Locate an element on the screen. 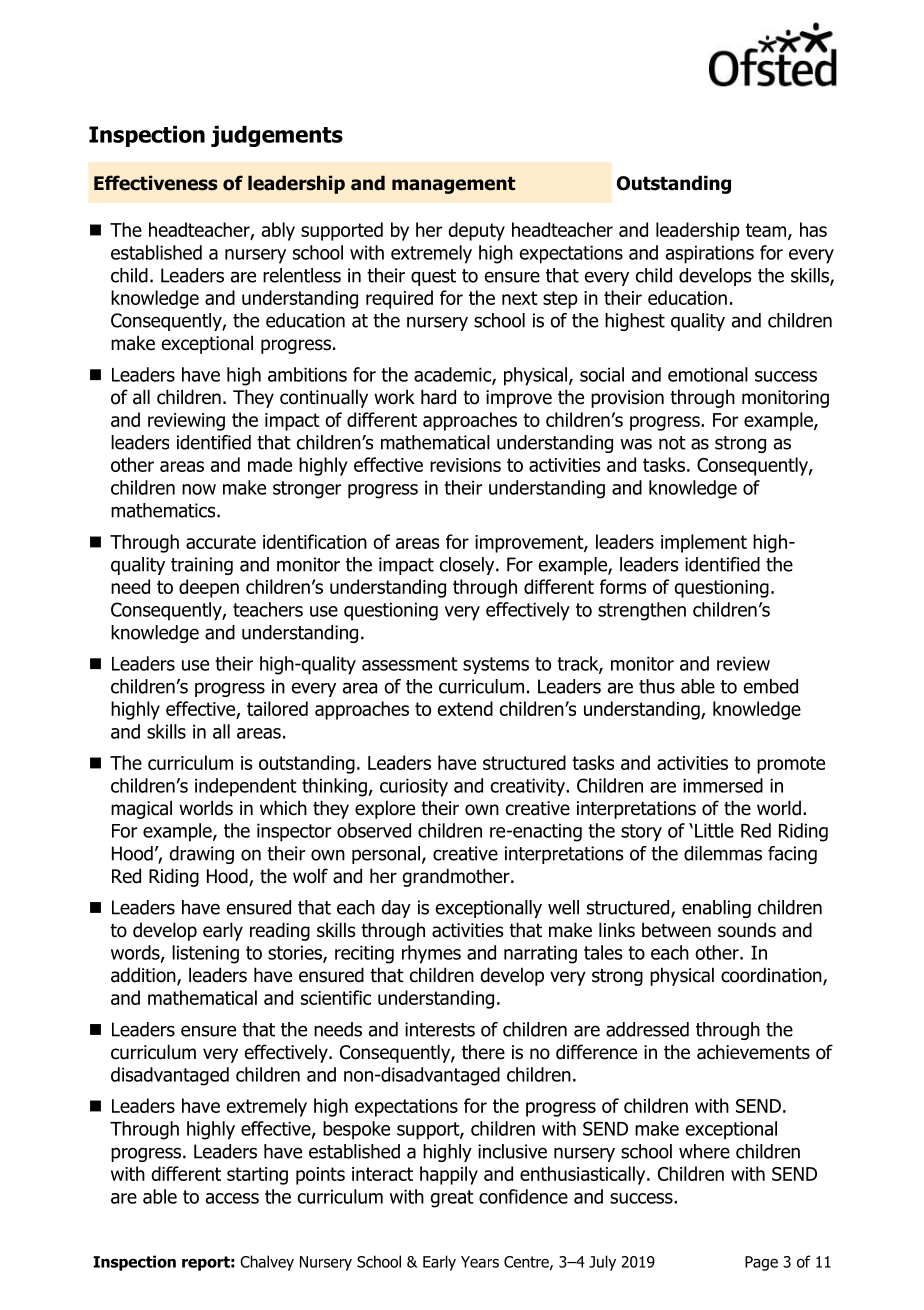  embed is located at coordinates (771, 686).
